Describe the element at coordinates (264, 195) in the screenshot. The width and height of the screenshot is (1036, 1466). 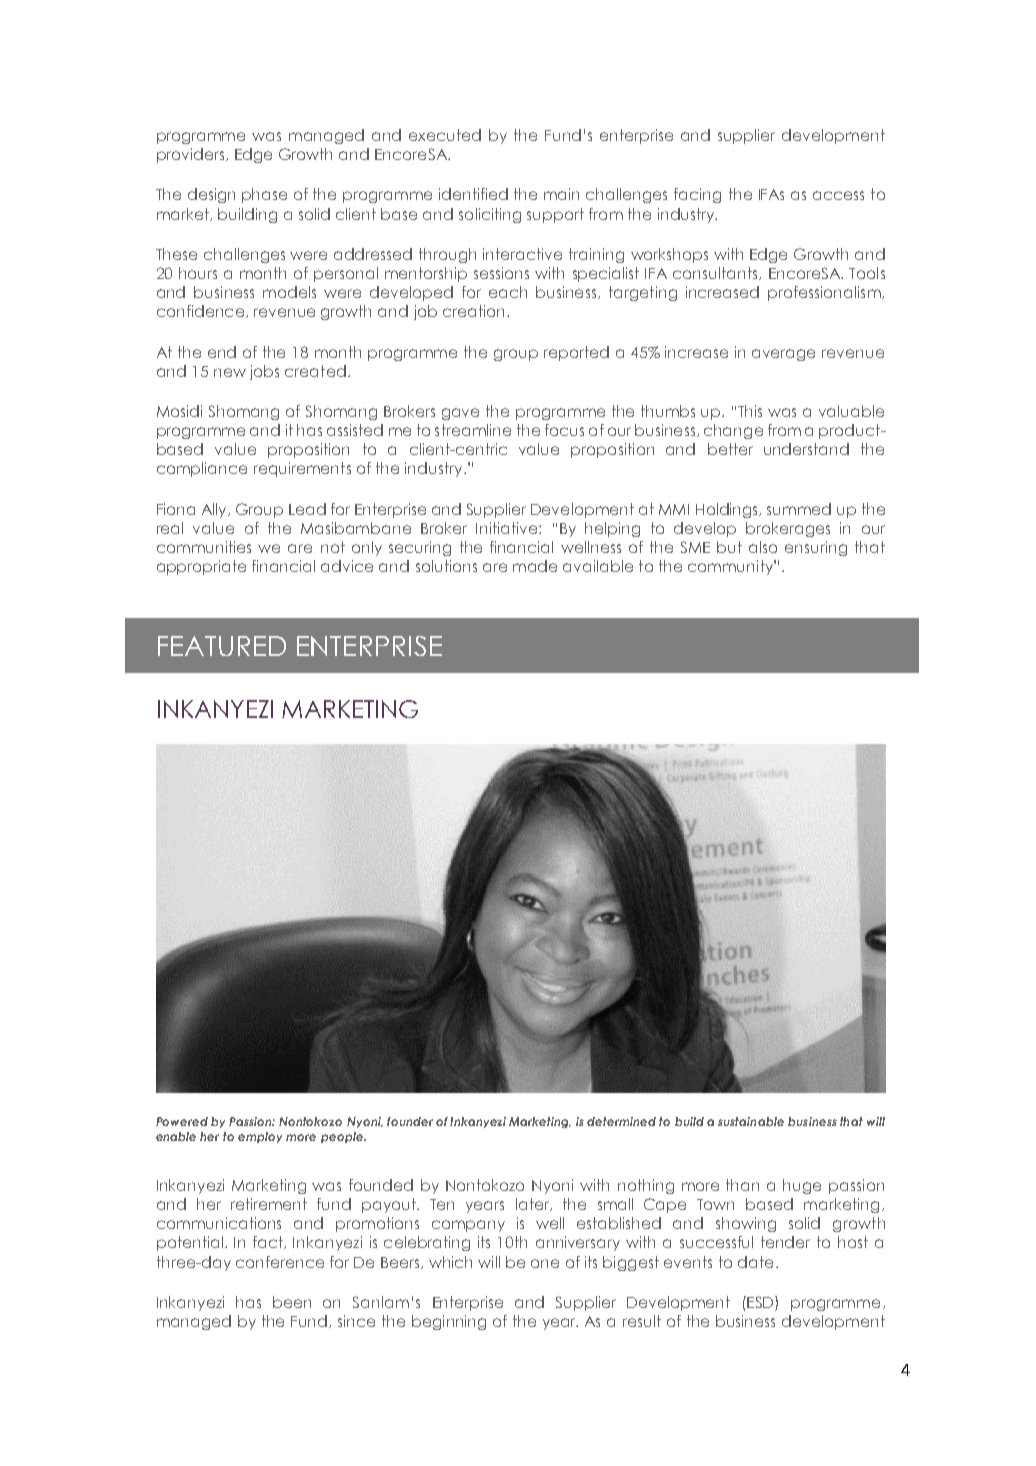
I see `phase` at that location.
